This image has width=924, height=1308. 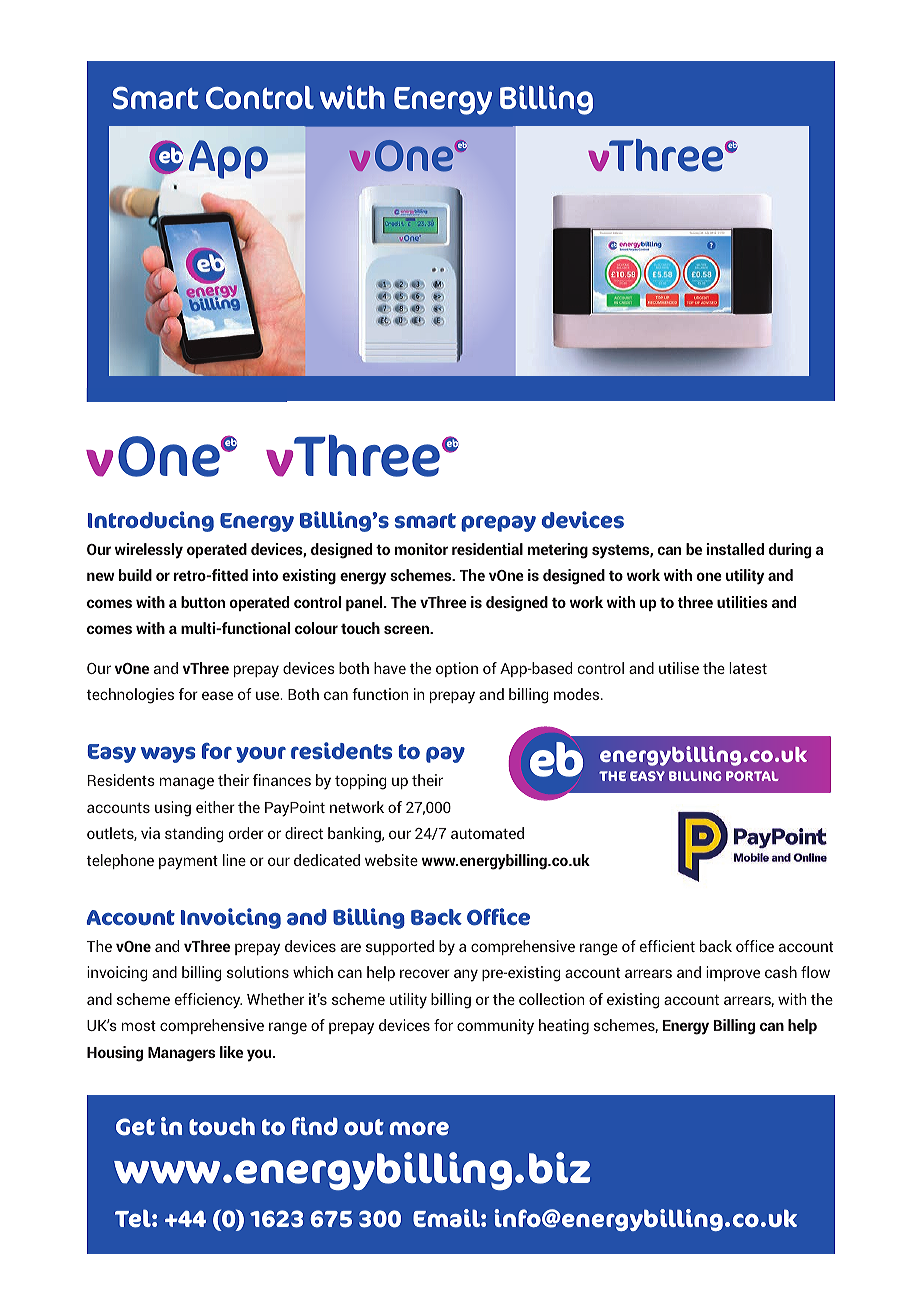 What do you see at coordinates (667, 946) in the image?
I see `efficient` at bounding box center [667, 946].
